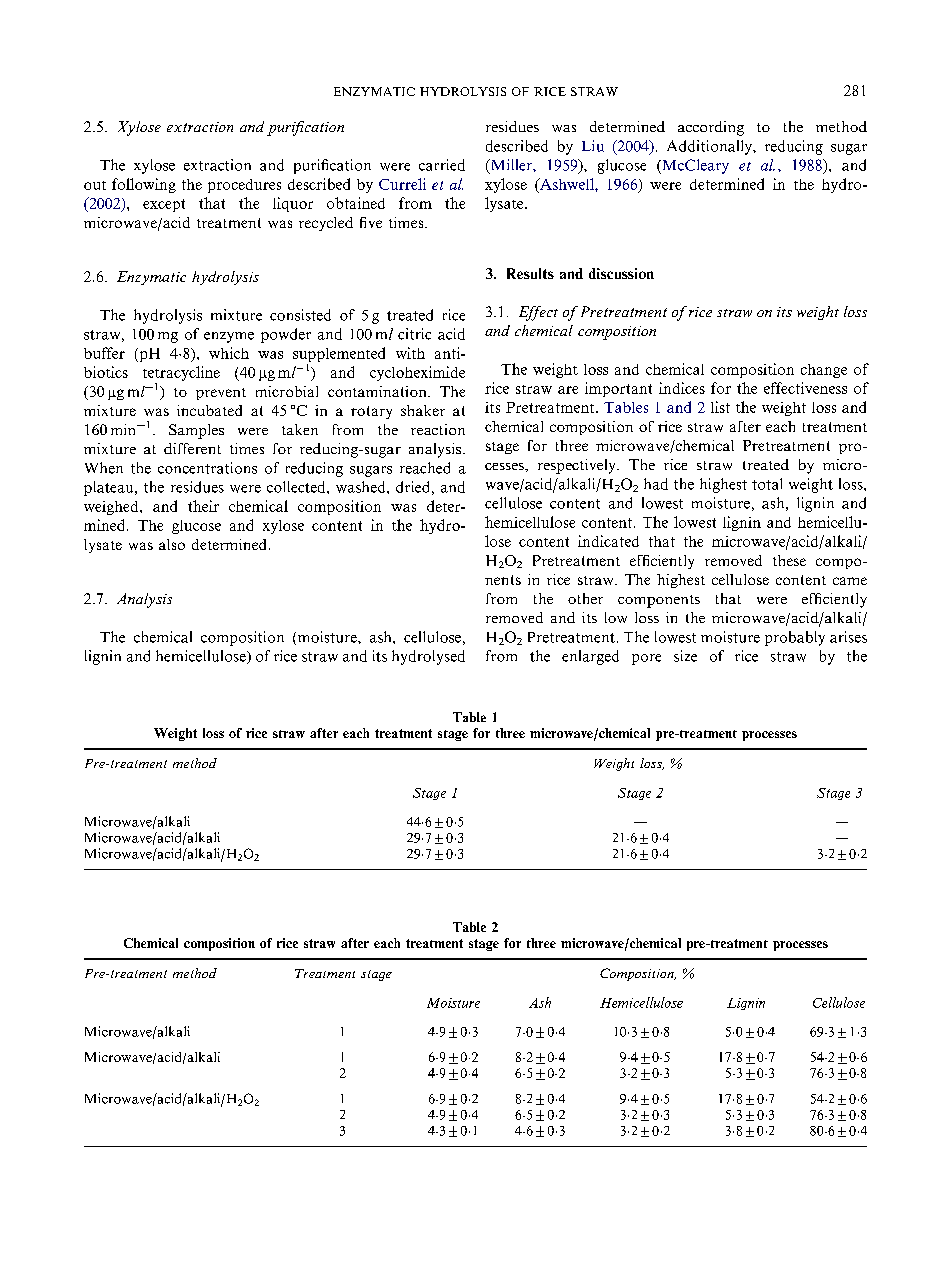 This screenshot has height=1270, width=952. What do you see at coordinates (172, 544) in the screenshot?
I see `also` at bounding box center [172, 544].
